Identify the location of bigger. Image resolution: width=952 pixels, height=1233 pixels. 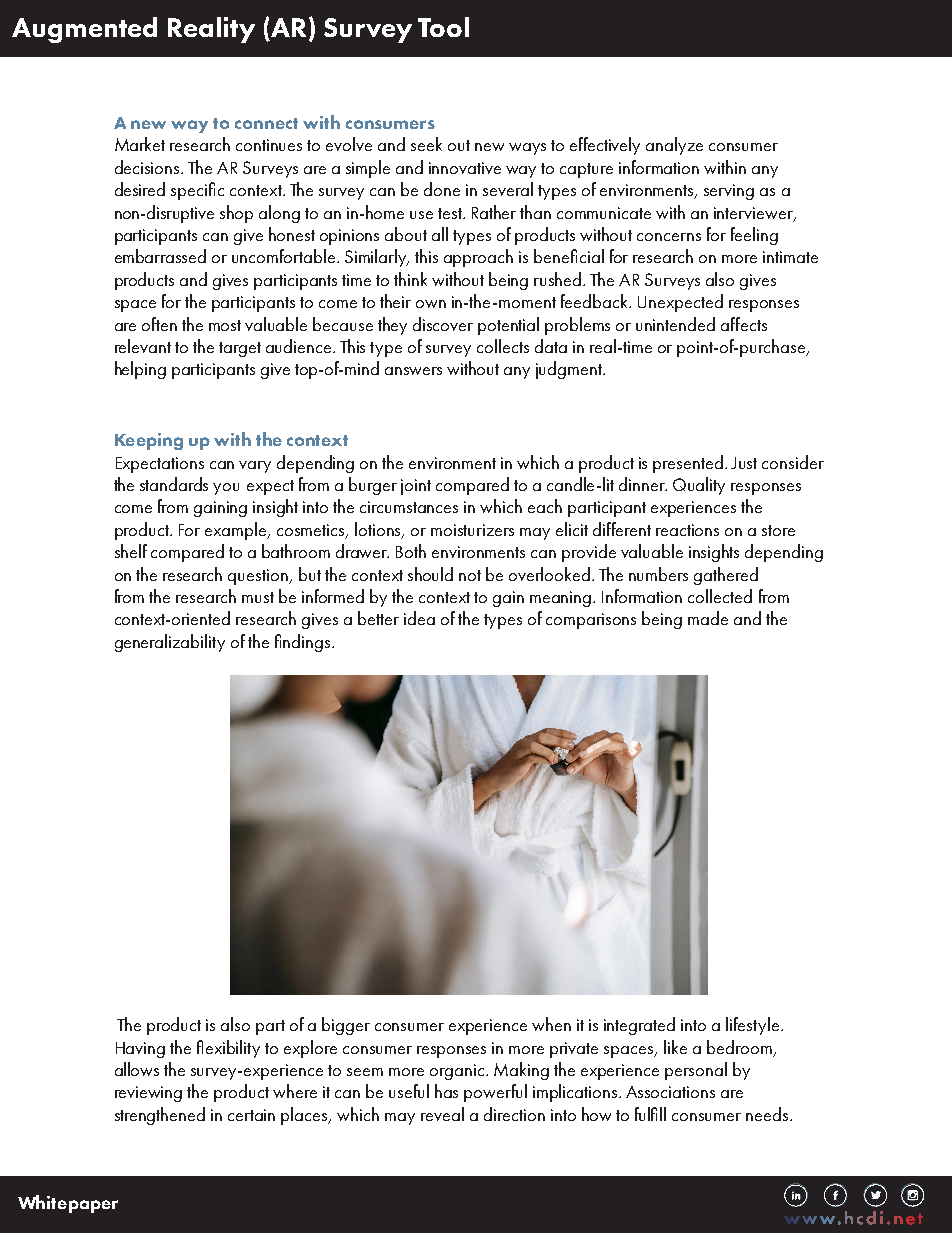
(346, 1026).
